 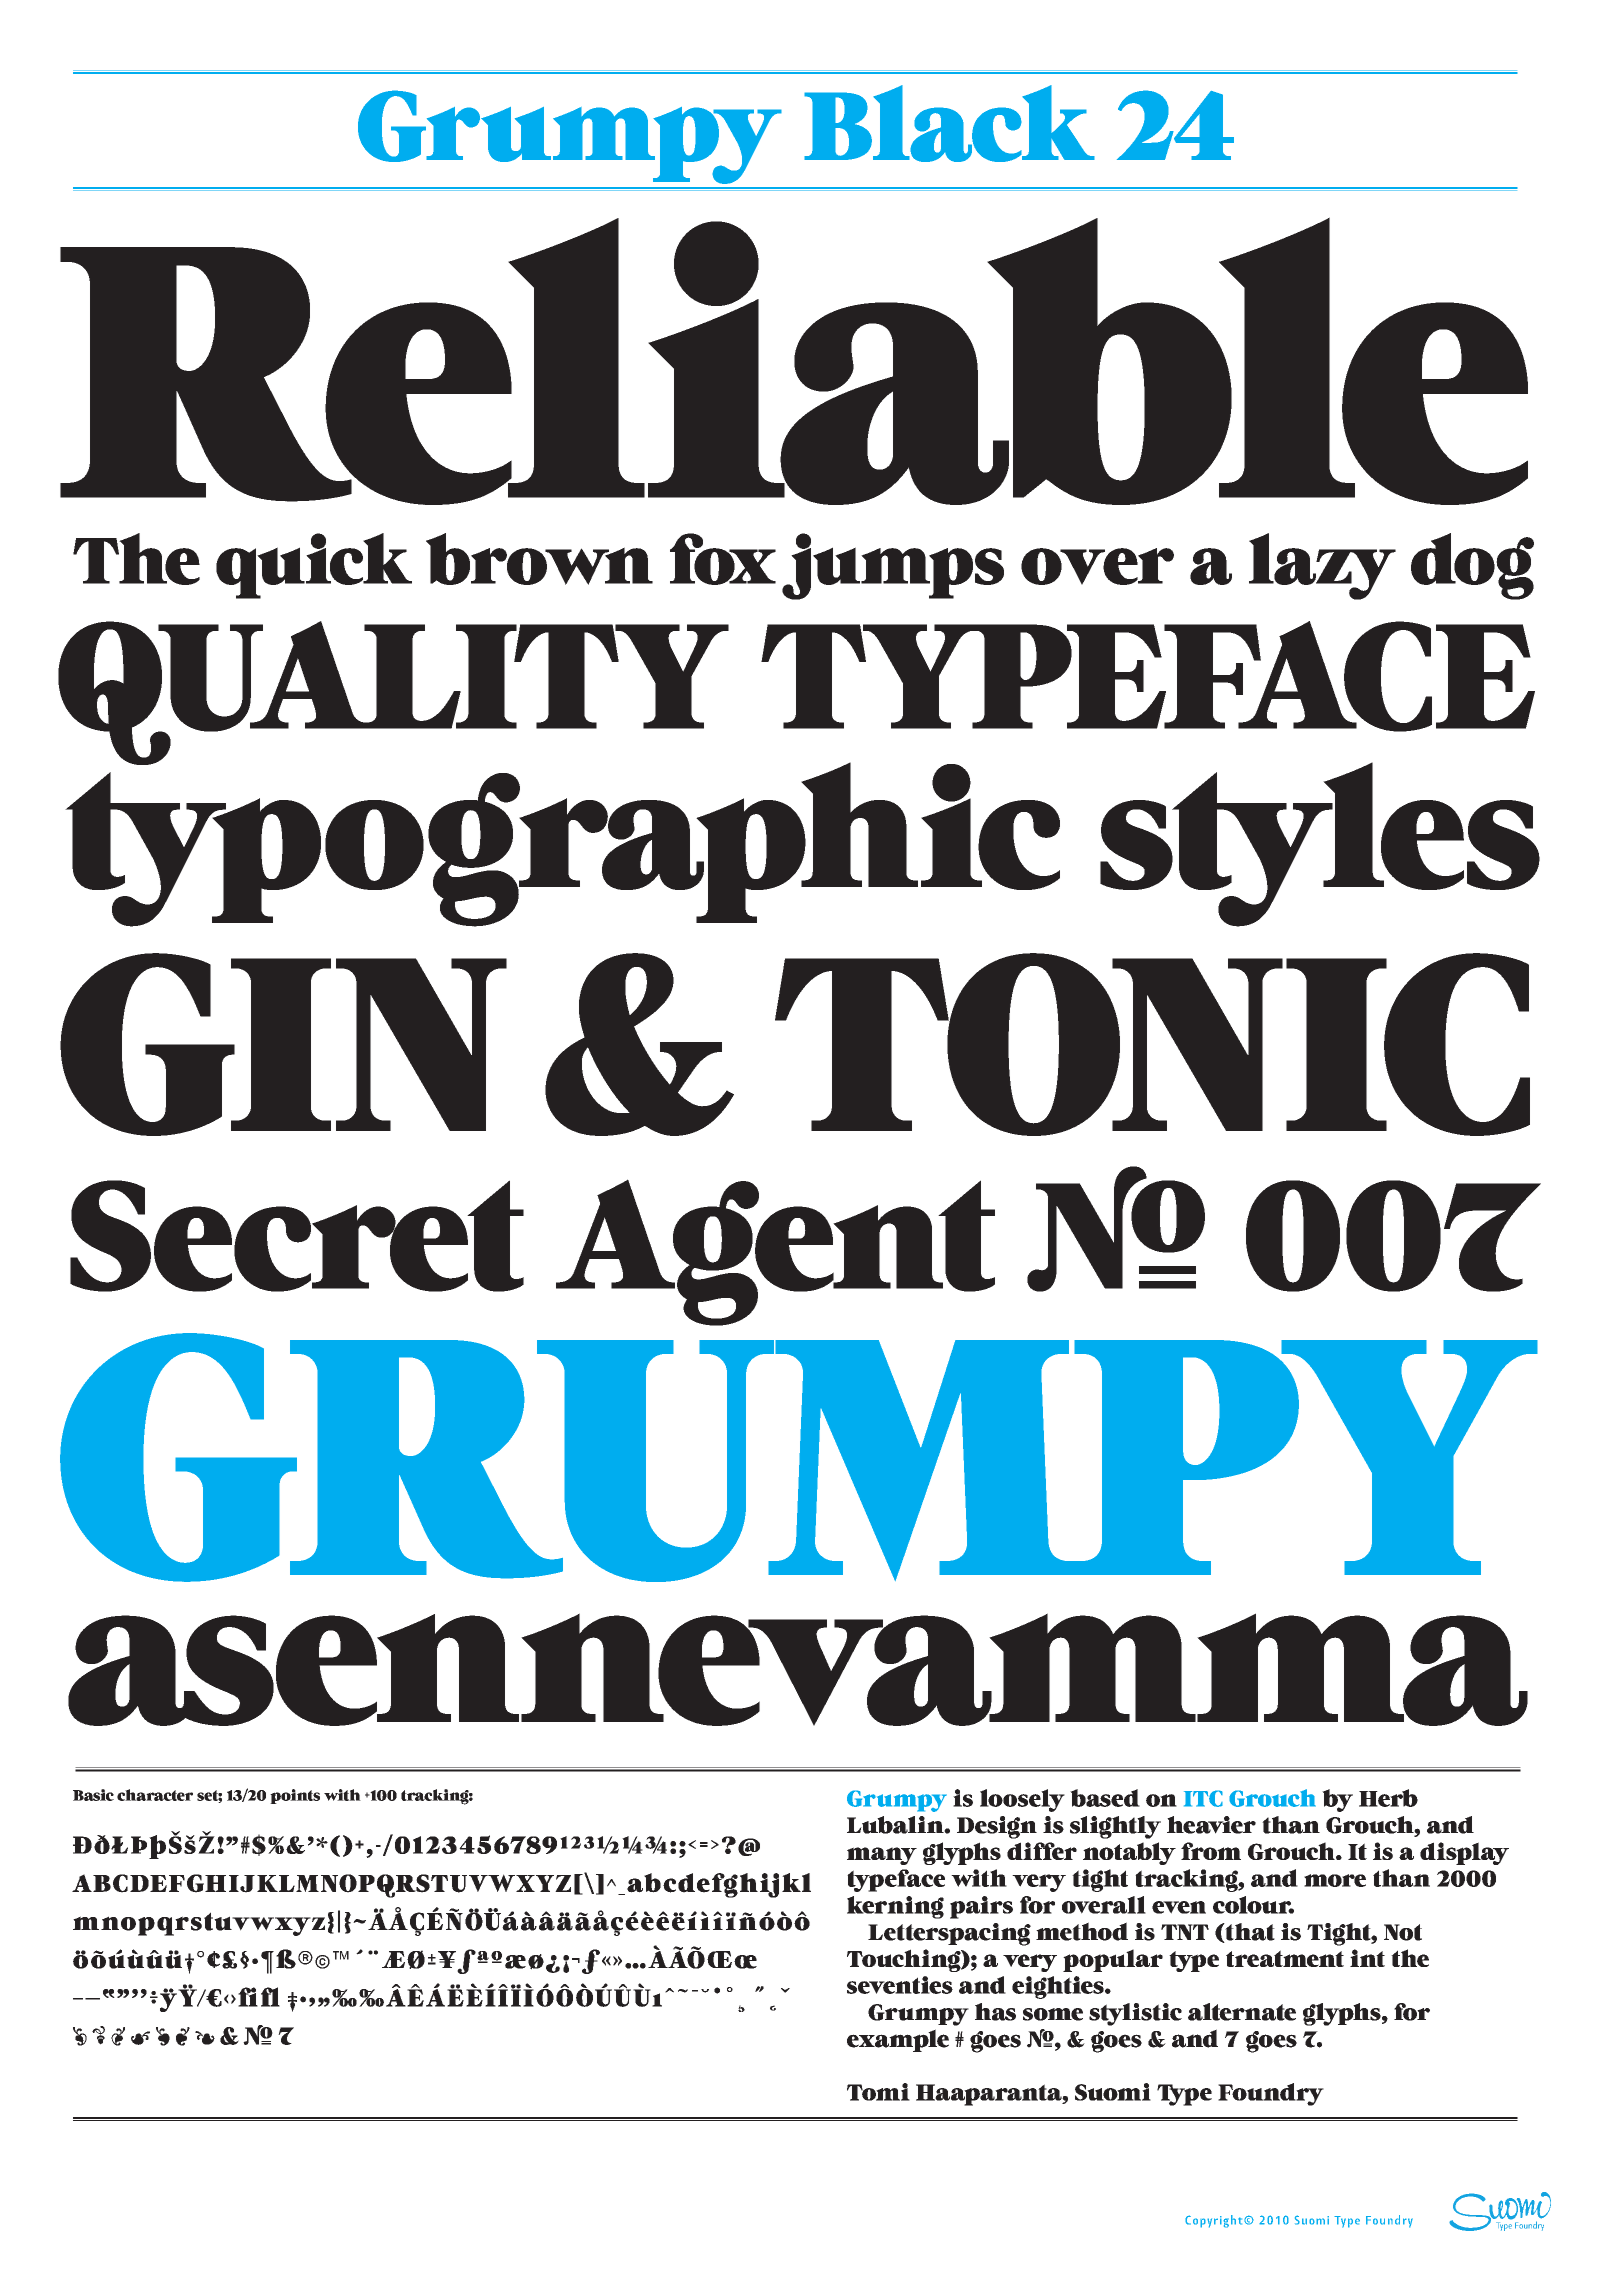 I want to click on Secret, so click(x=297, y=1236).
